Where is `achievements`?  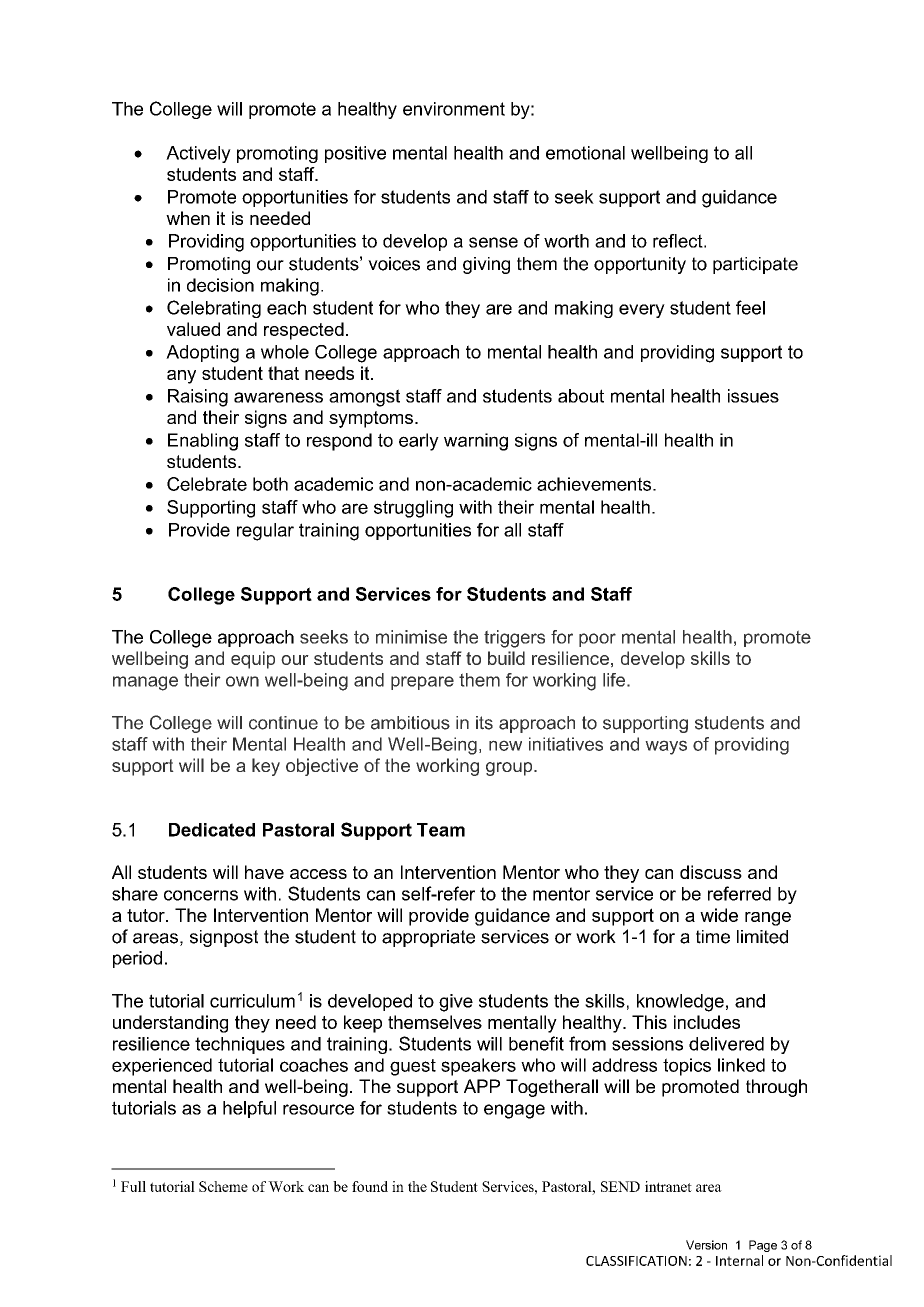 achievements is located at coordinates (595, 484).
